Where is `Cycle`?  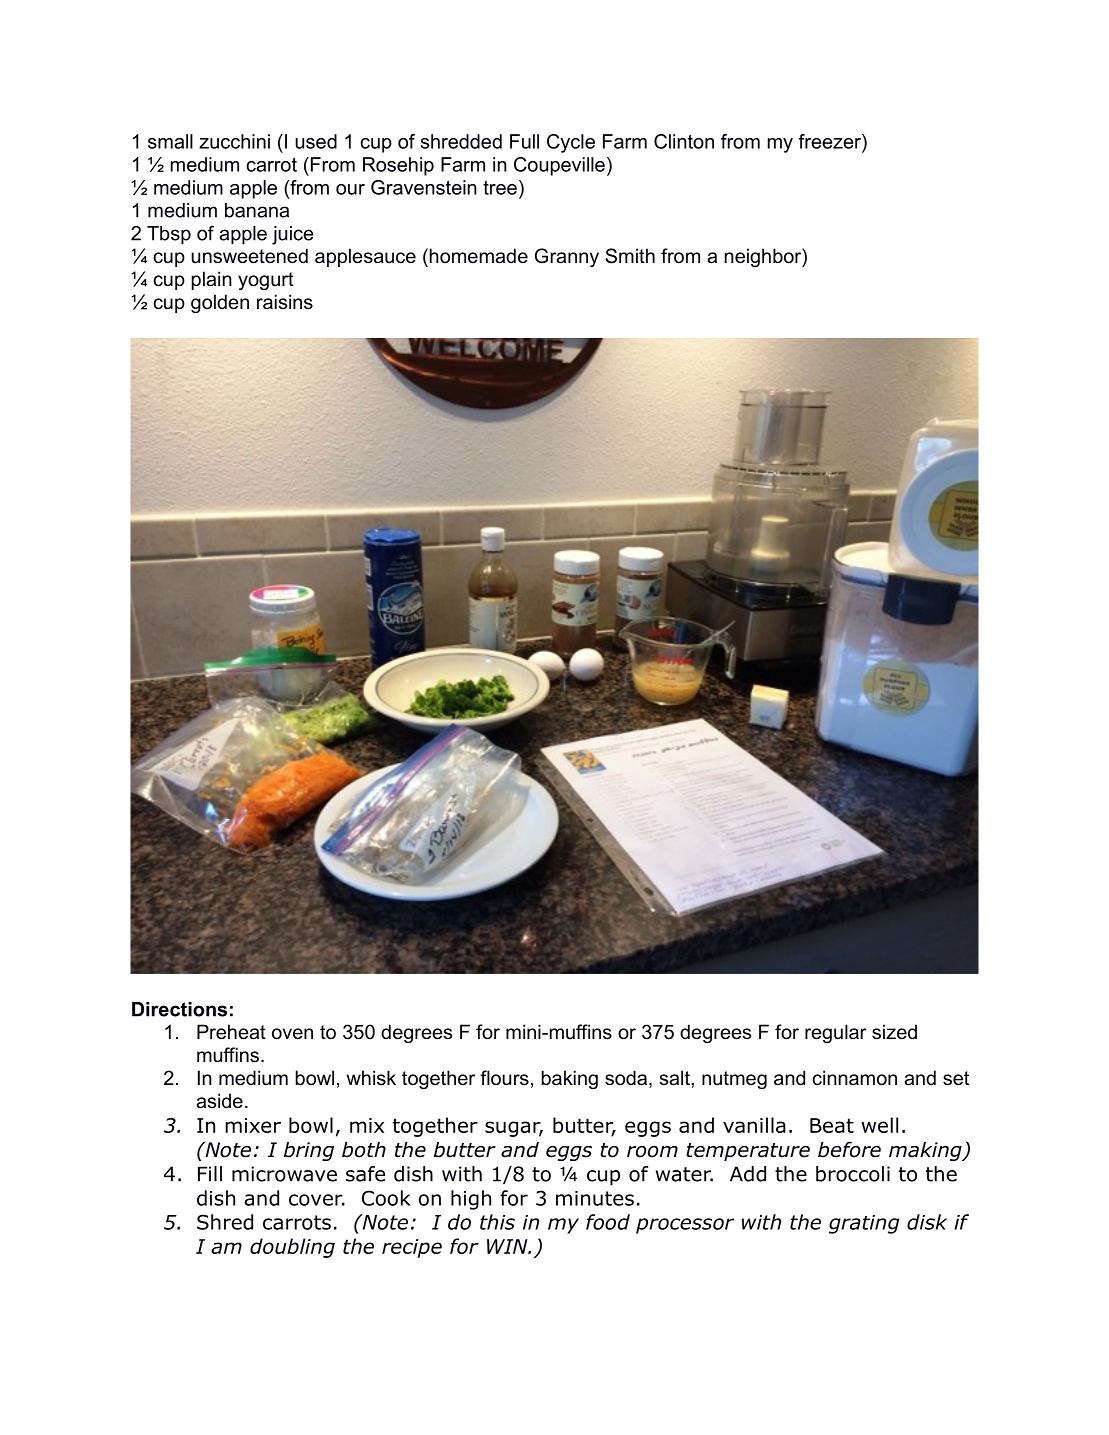
Cycle is located at coordinates (571, 143).
